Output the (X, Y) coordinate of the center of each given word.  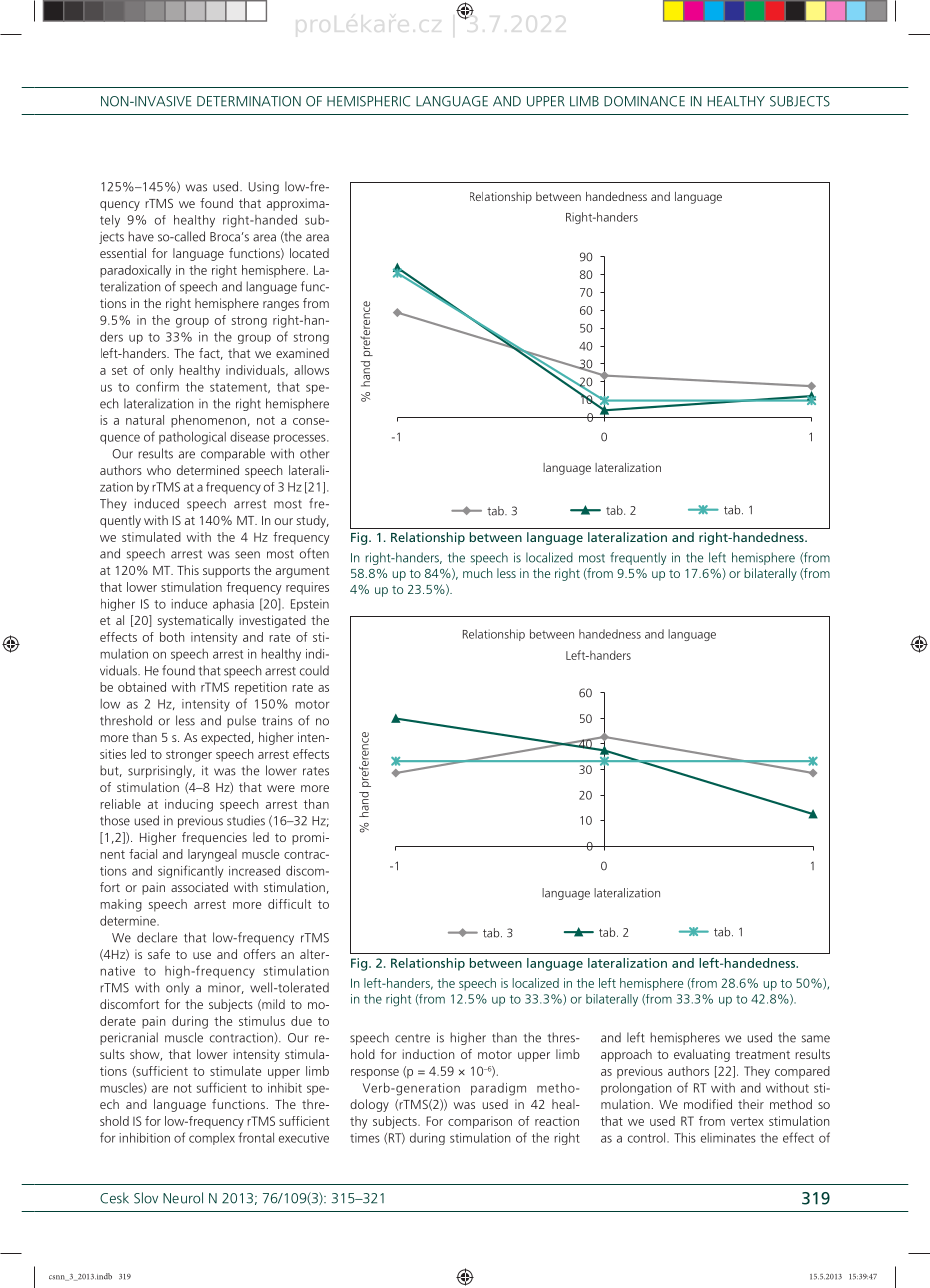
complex (212, 1139)
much (477, 573)
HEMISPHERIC (368, 101)
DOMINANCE (644, 101)
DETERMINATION (249, 101)
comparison (480, 1122)
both (172, 637)
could (314, 670)
